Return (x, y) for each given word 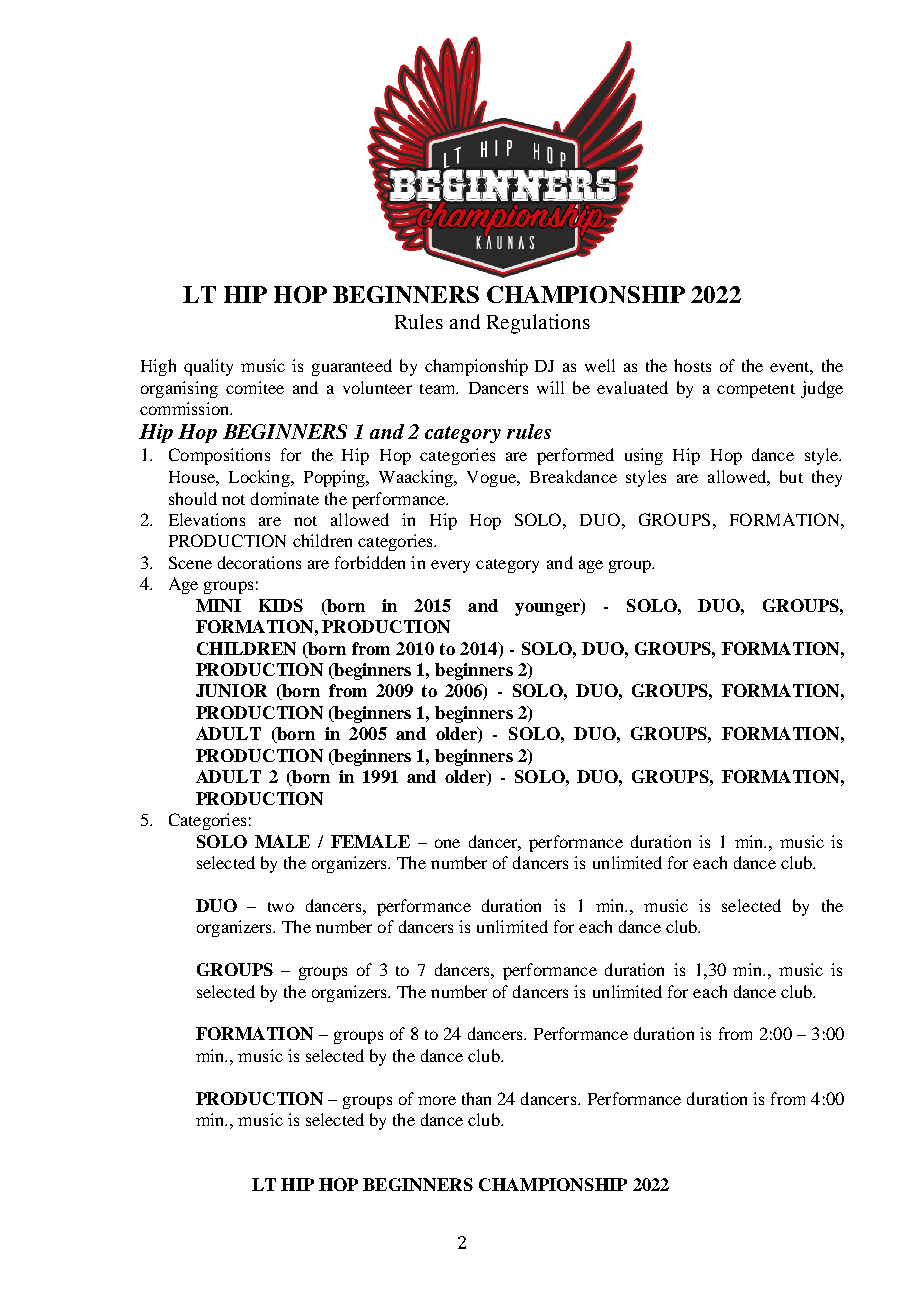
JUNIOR (231, 690)
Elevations (207, 519)
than (476, 1098)
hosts (692, 365)
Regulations (538, 324)
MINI (218, 605)
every (450, 566)
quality (208, 367)
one (447, 843)
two (281, 907)
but (791, 476)
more (437, 1100)
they (827, 478)
